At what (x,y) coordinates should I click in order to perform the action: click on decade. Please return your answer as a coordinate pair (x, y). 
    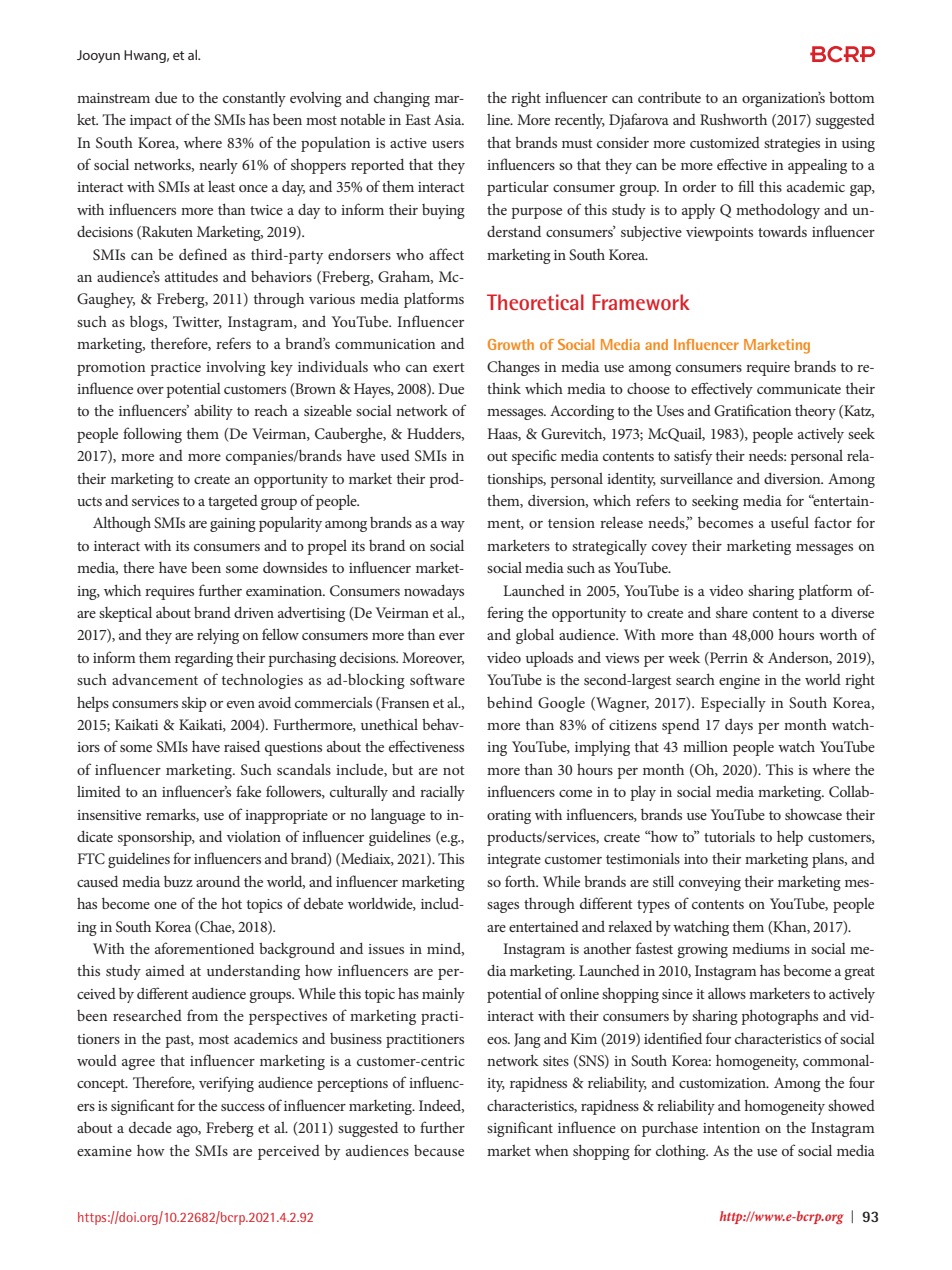
    Looking at the image, I should click on (150, 1127).
